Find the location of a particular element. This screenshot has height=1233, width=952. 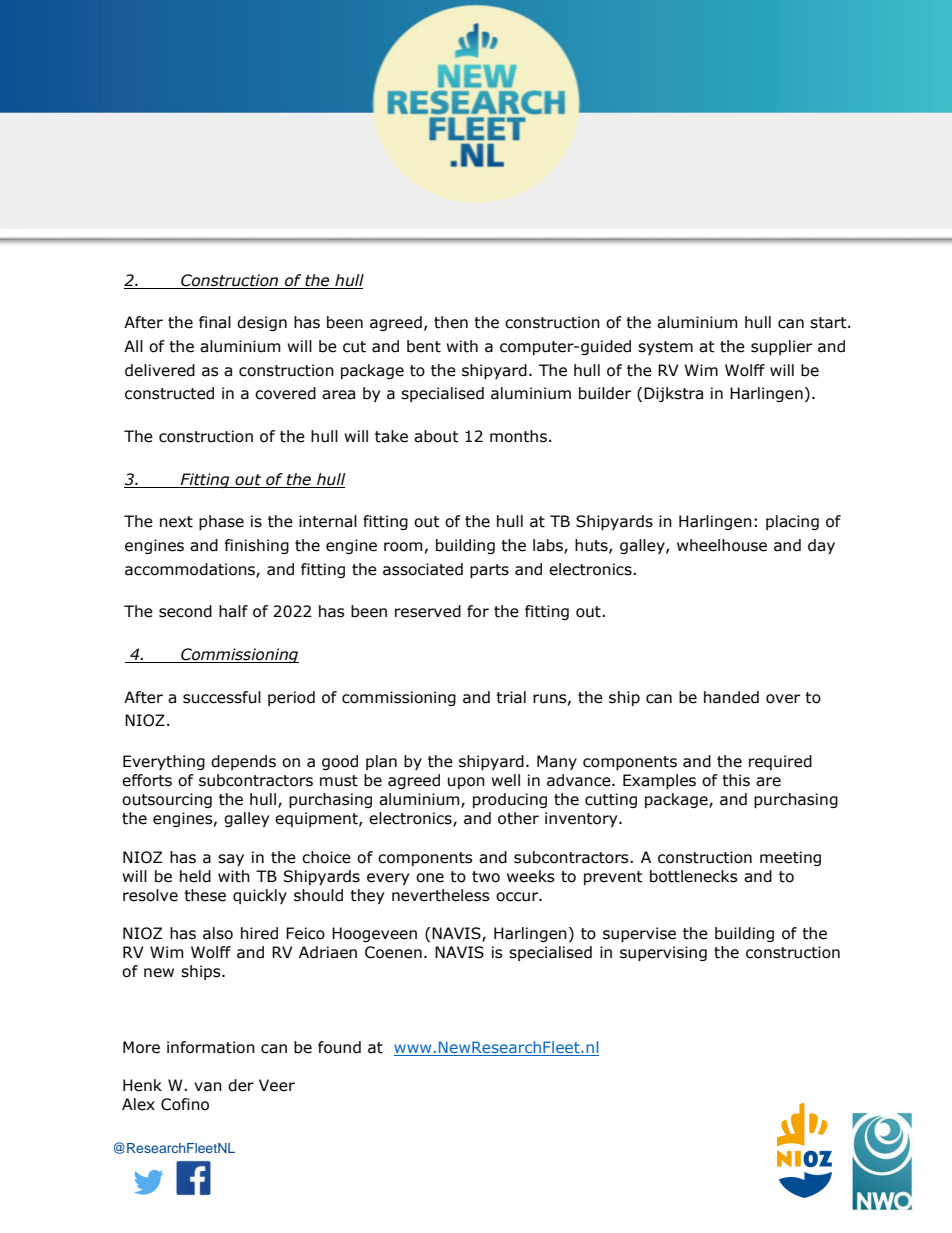

handed is located at coordinates (731, 697).
